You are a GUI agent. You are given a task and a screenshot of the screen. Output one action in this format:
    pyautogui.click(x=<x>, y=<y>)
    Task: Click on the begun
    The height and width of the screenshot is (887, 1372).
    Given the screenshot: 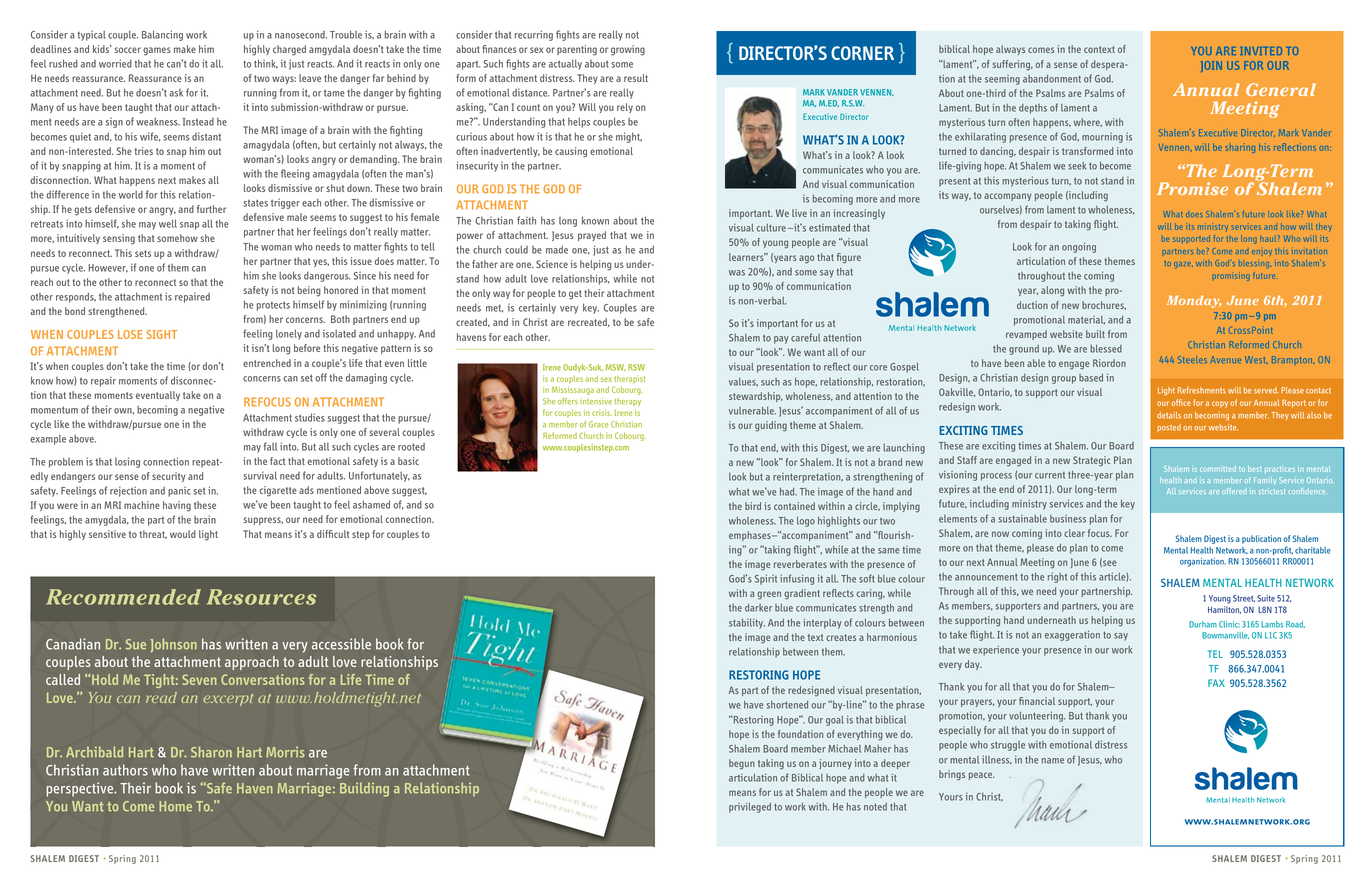 What is the action you would take?
    pyautogui.click(x=742, y=764)
